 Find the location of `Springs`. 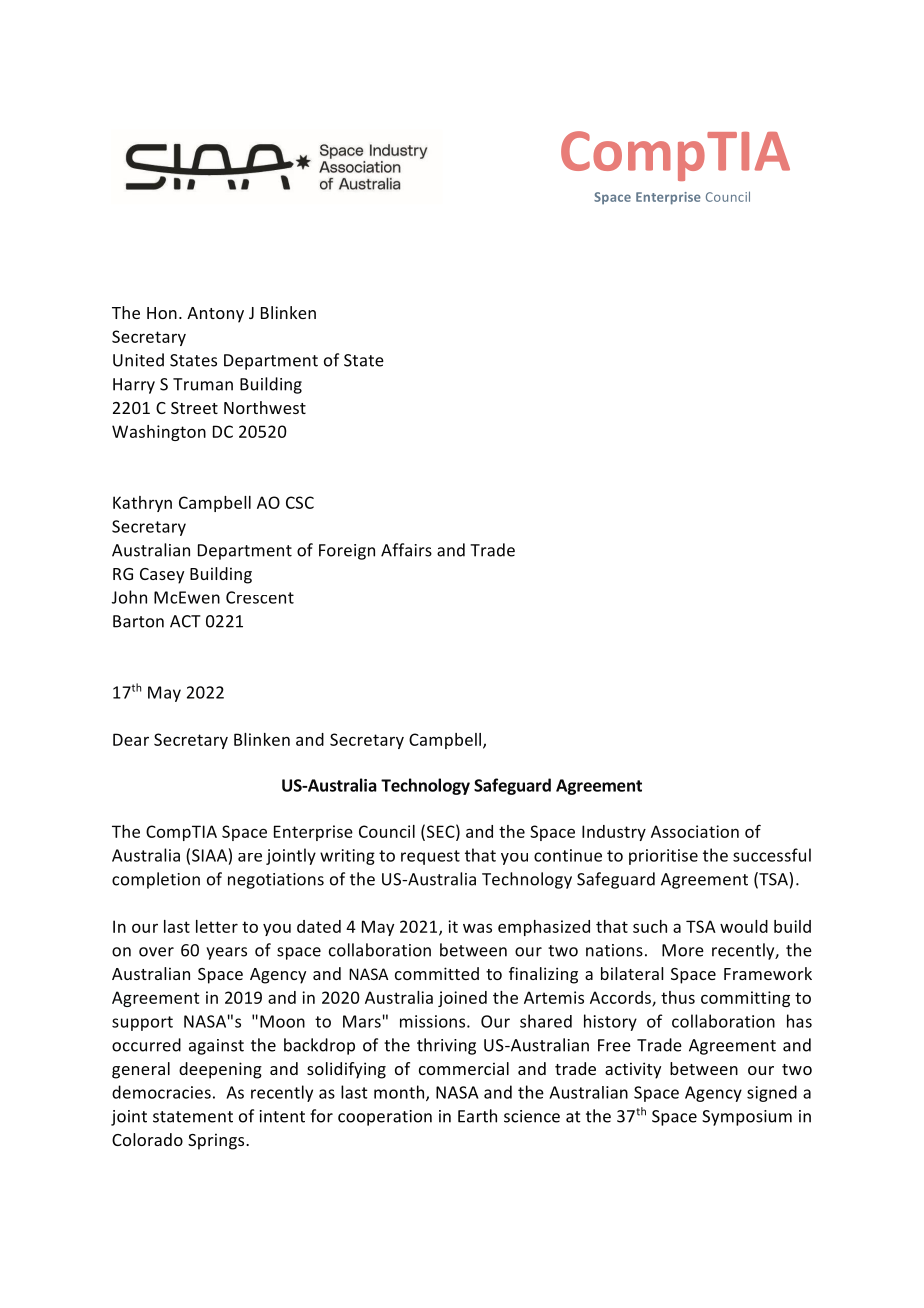

Springs is located at coordinates (217, 1141).
